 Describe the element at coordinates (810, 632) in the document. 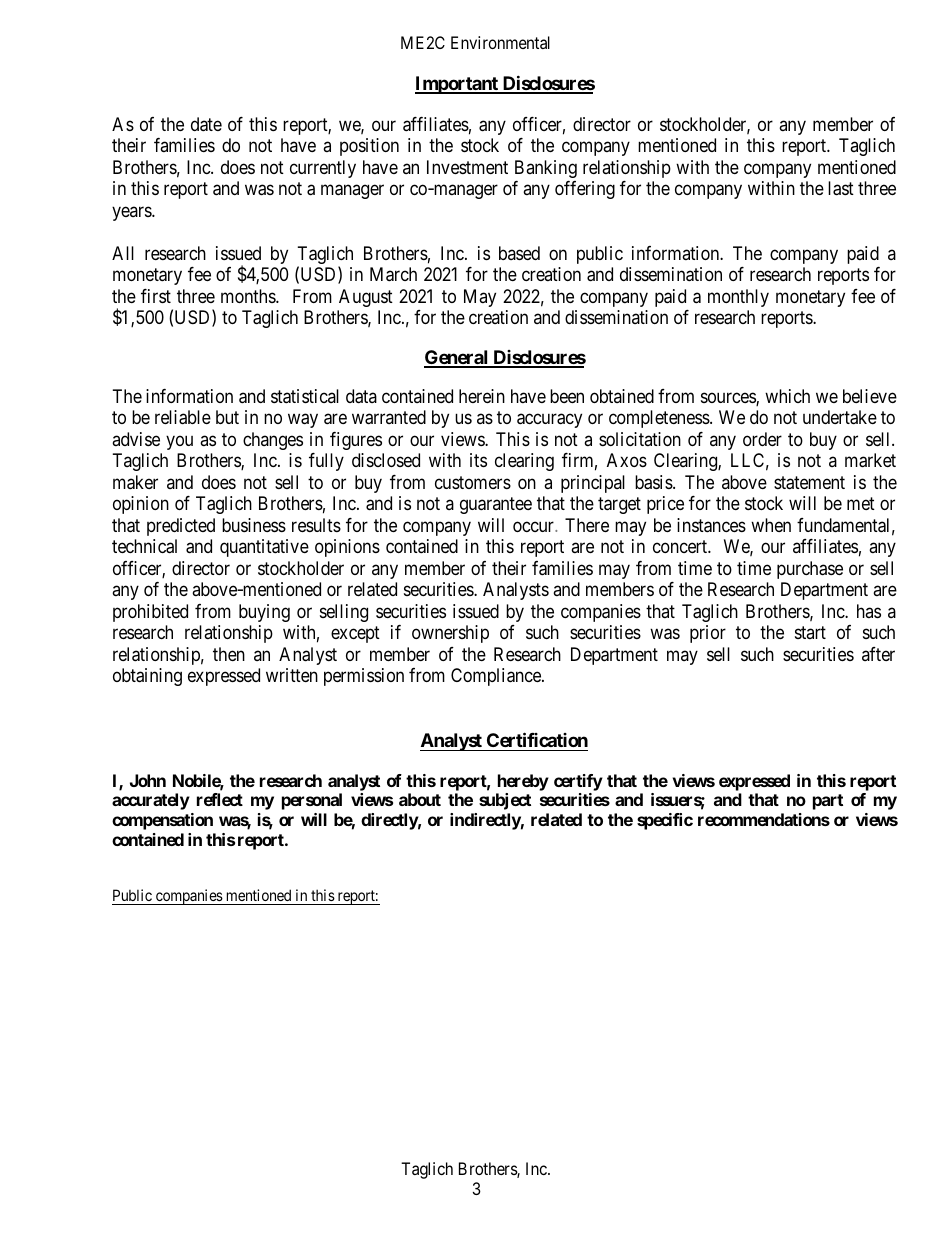

I see `start` at that location.
